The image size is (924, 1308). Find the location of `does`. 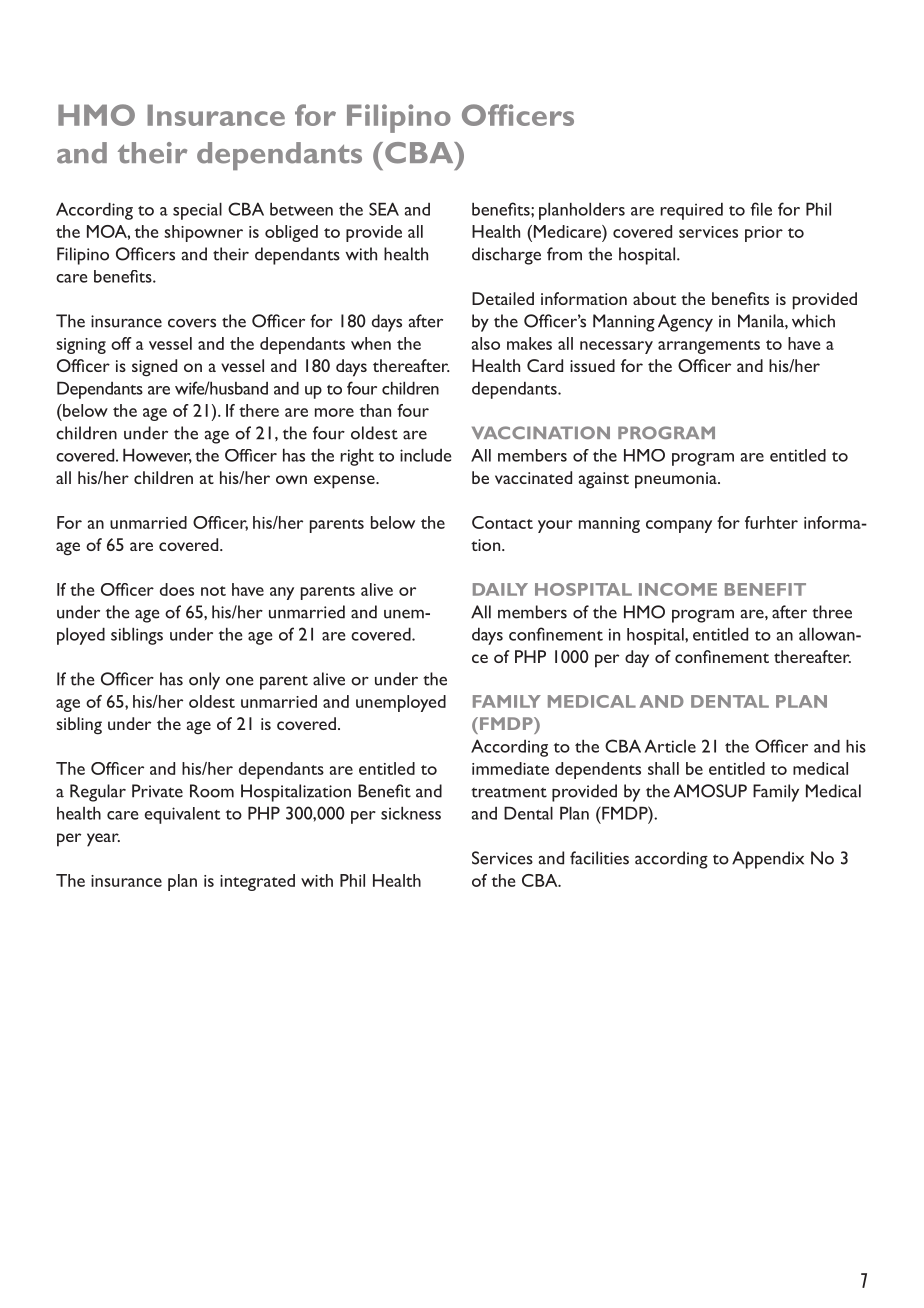

does is located at coordinates (177, 589).
